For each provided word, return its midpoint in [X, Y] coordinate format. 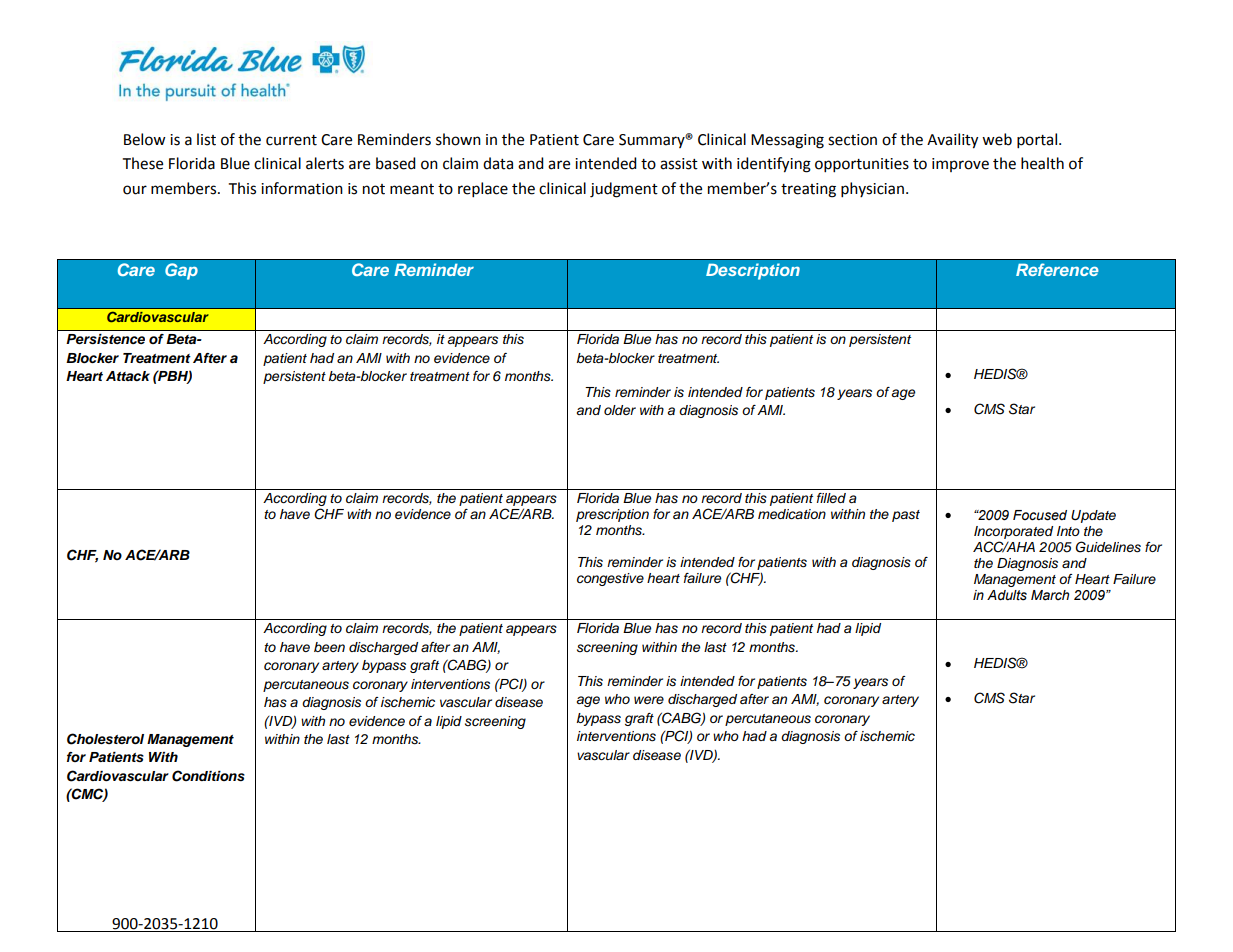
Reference [1057, 269]
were [649, 700]
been [329, 647]
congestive [610, 579]
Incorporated [1013, 532]
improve [960, 165]
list [206, 139]
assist [679, 164]
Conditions [208, 776]
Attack [128, 376]
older [620, 410]
